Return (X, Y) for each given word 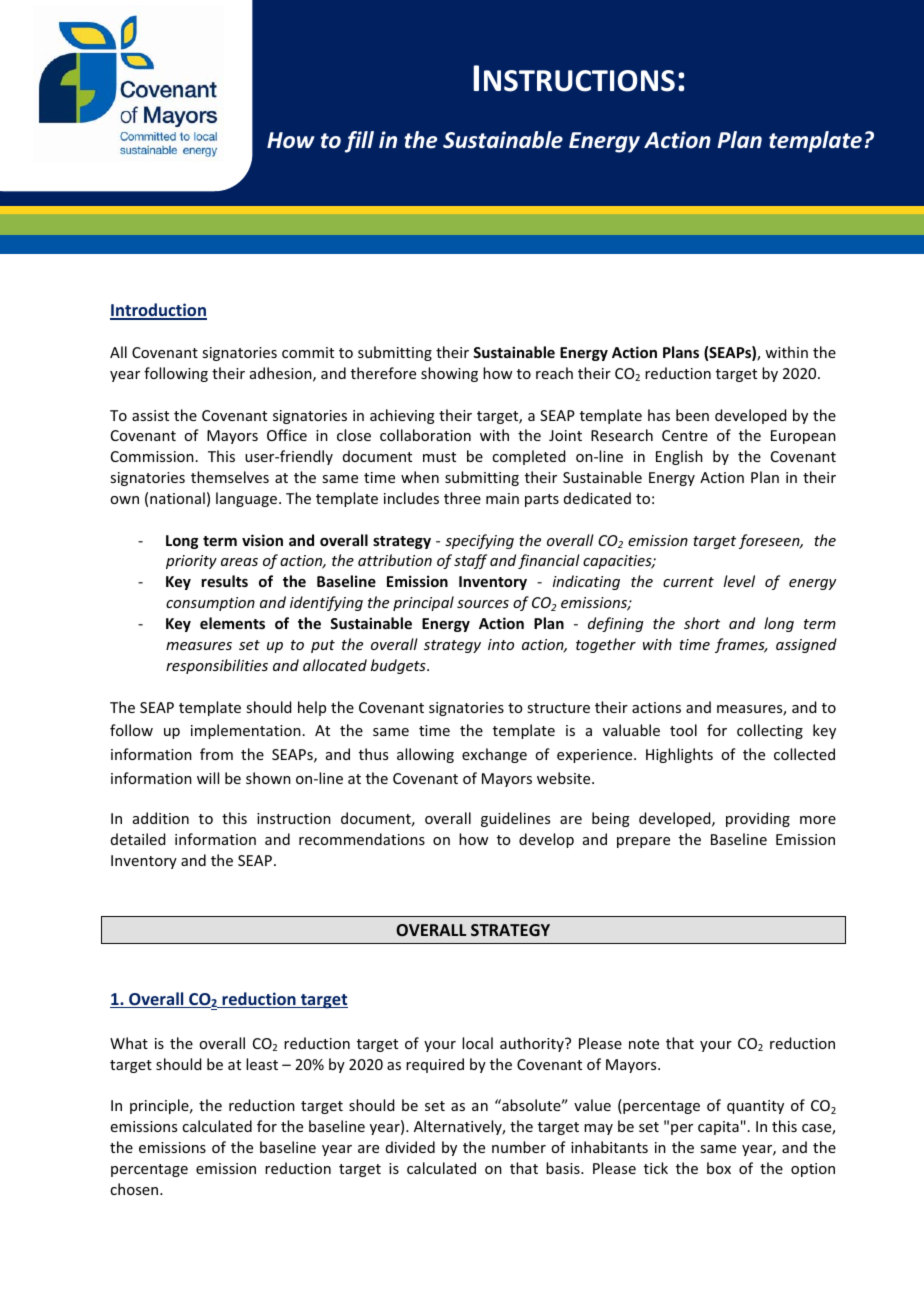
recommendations (362, 839)
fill (359, 142)
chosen (135, 1189)
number (519, 1147)
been (692, 415)
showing (449, 374)
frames (741, 645)
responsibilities (217, 666)
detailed (138, 839)
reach (554, 373)
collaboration (425, 435)
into (501, 644)
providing (758, 819)
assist (150, 415)
